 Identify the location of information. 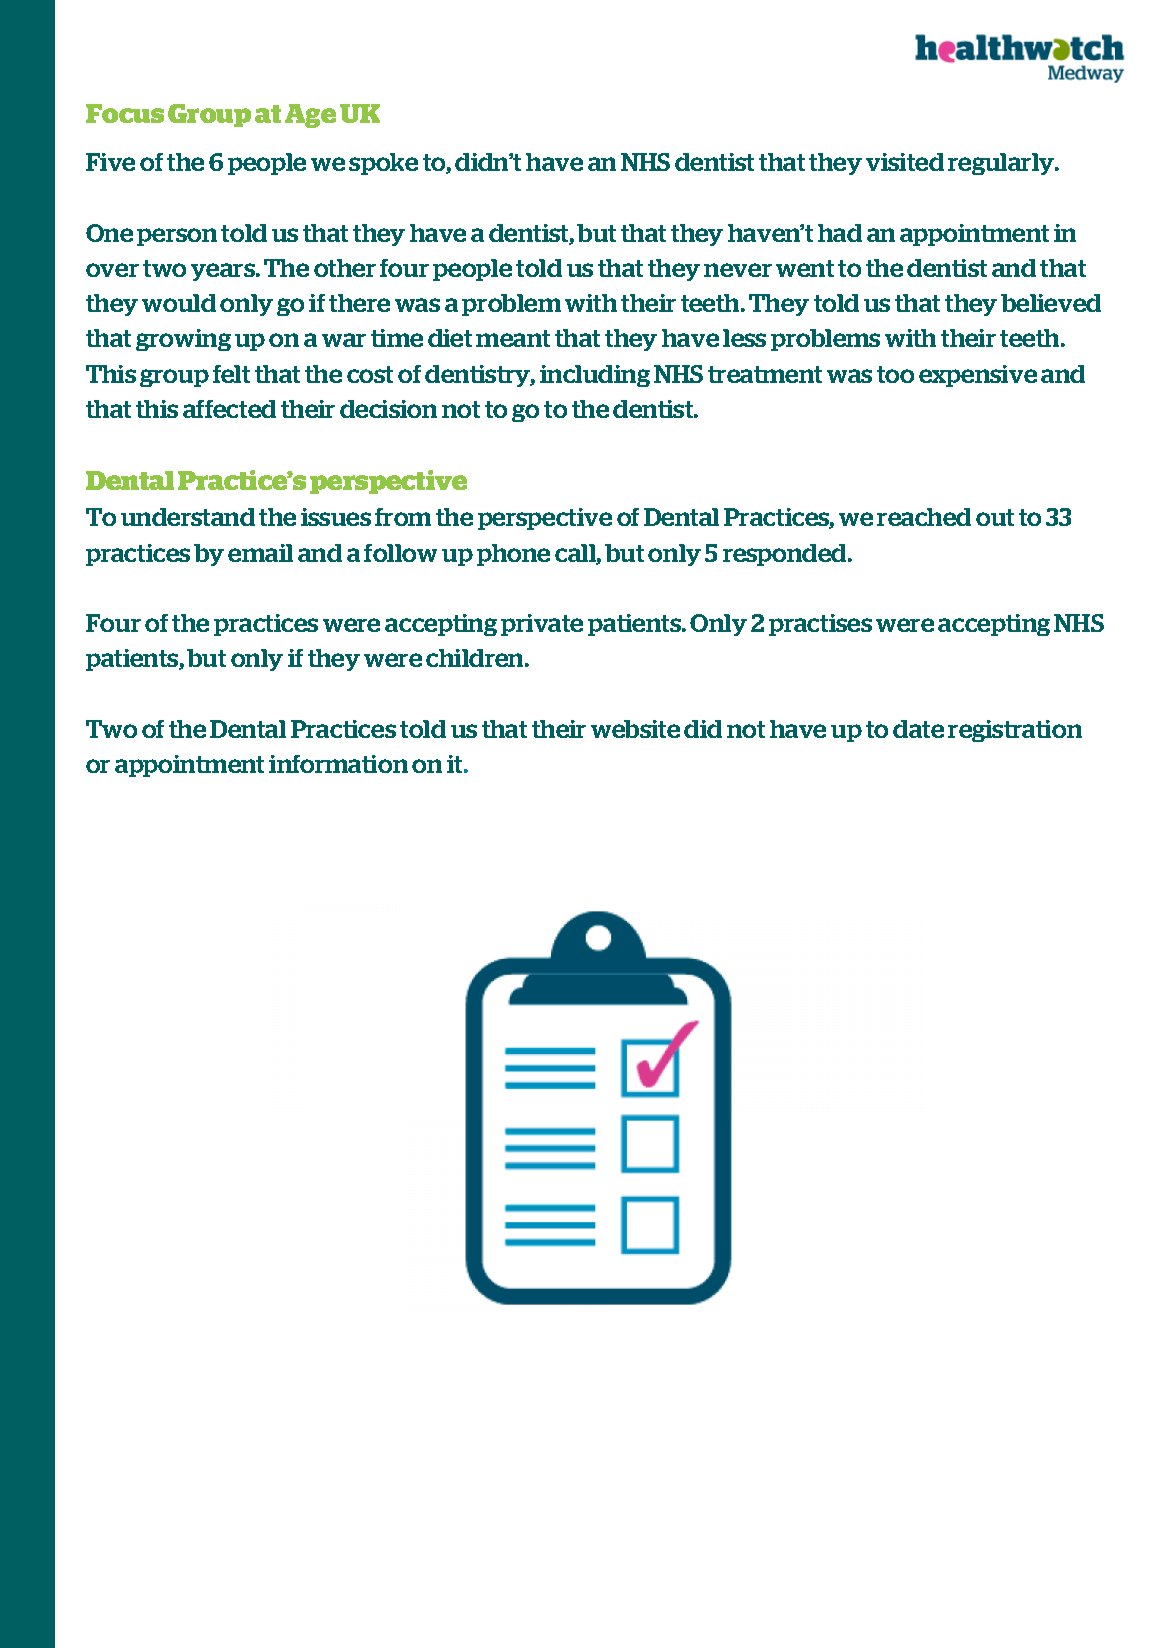
(338, 764).
